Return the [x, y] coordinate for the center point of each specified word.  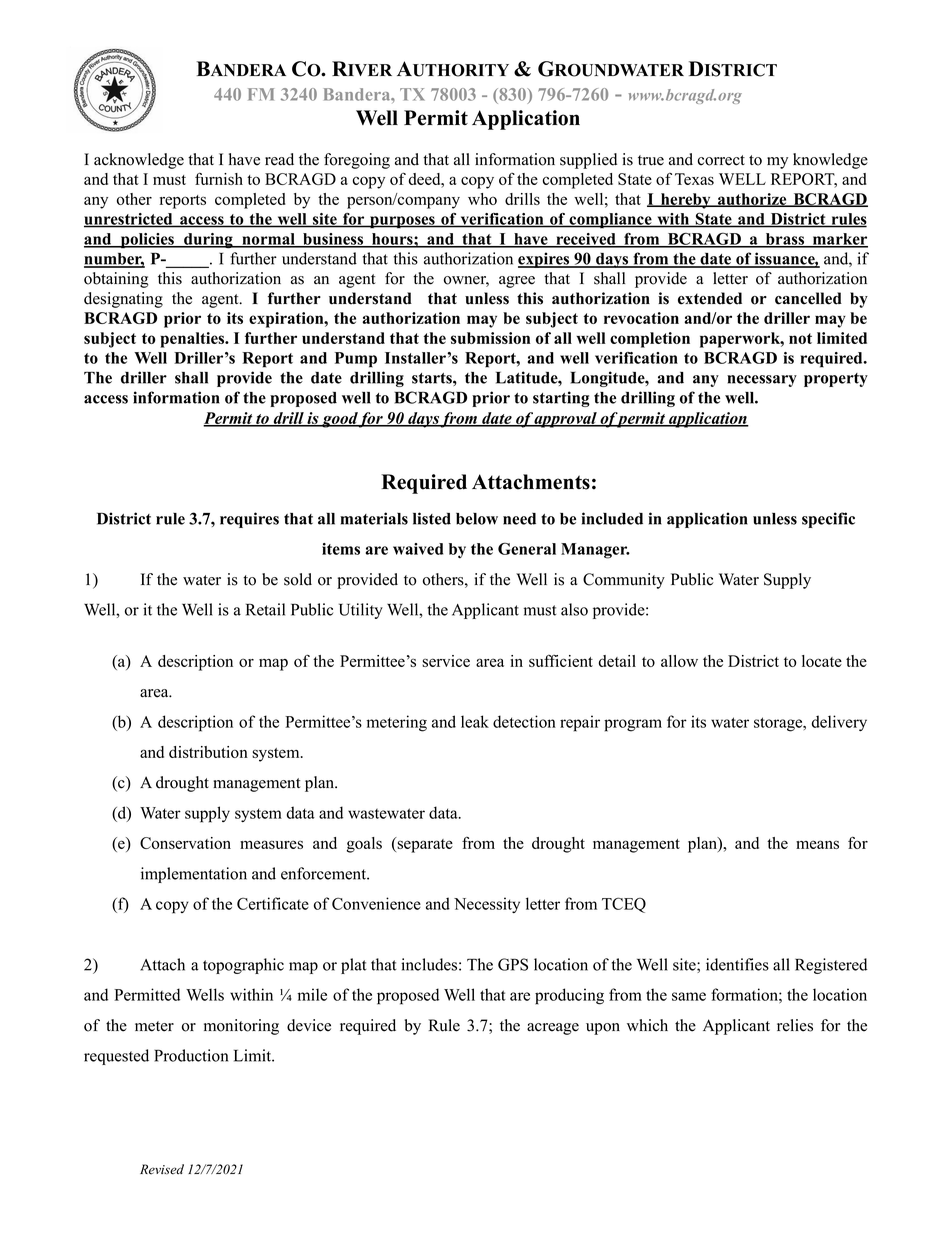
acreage [553, 1029]
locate [822, 661]
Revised [162, 1169]
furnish [219, 178]
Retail [265, 609]
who [482, 199]
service [446, 661]
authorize [752, 200]
